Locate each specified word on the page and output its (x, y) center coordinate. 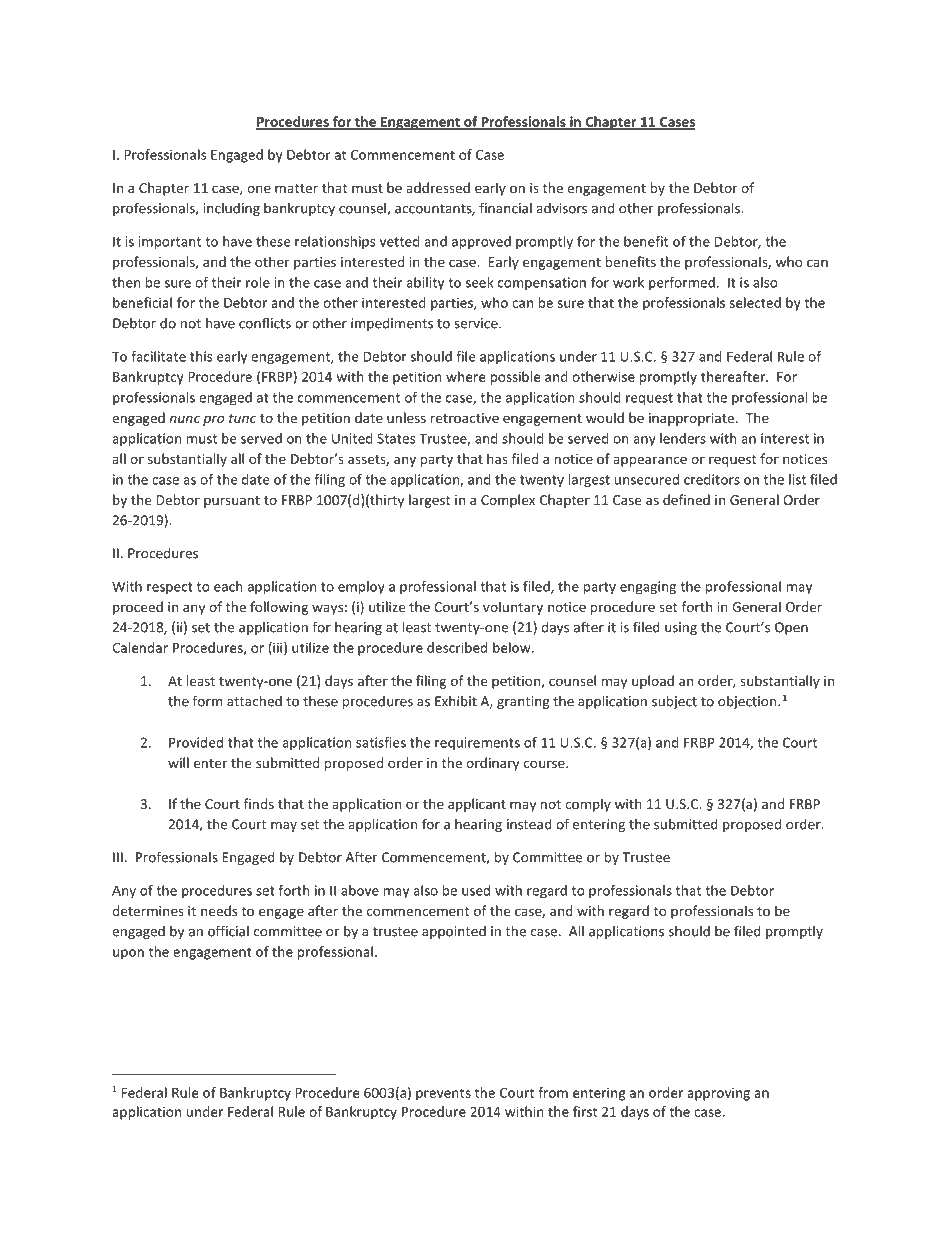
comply (588, 805)
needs (219, 910)
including (232, 209)
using (681, 628)
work (628, 282)
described (457, 647)
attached (254, 701)
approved (481, 243)
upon (128, 954)
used (476, 890)
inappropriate (691, 419)
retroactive (465, 418)
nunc (184, 419)
